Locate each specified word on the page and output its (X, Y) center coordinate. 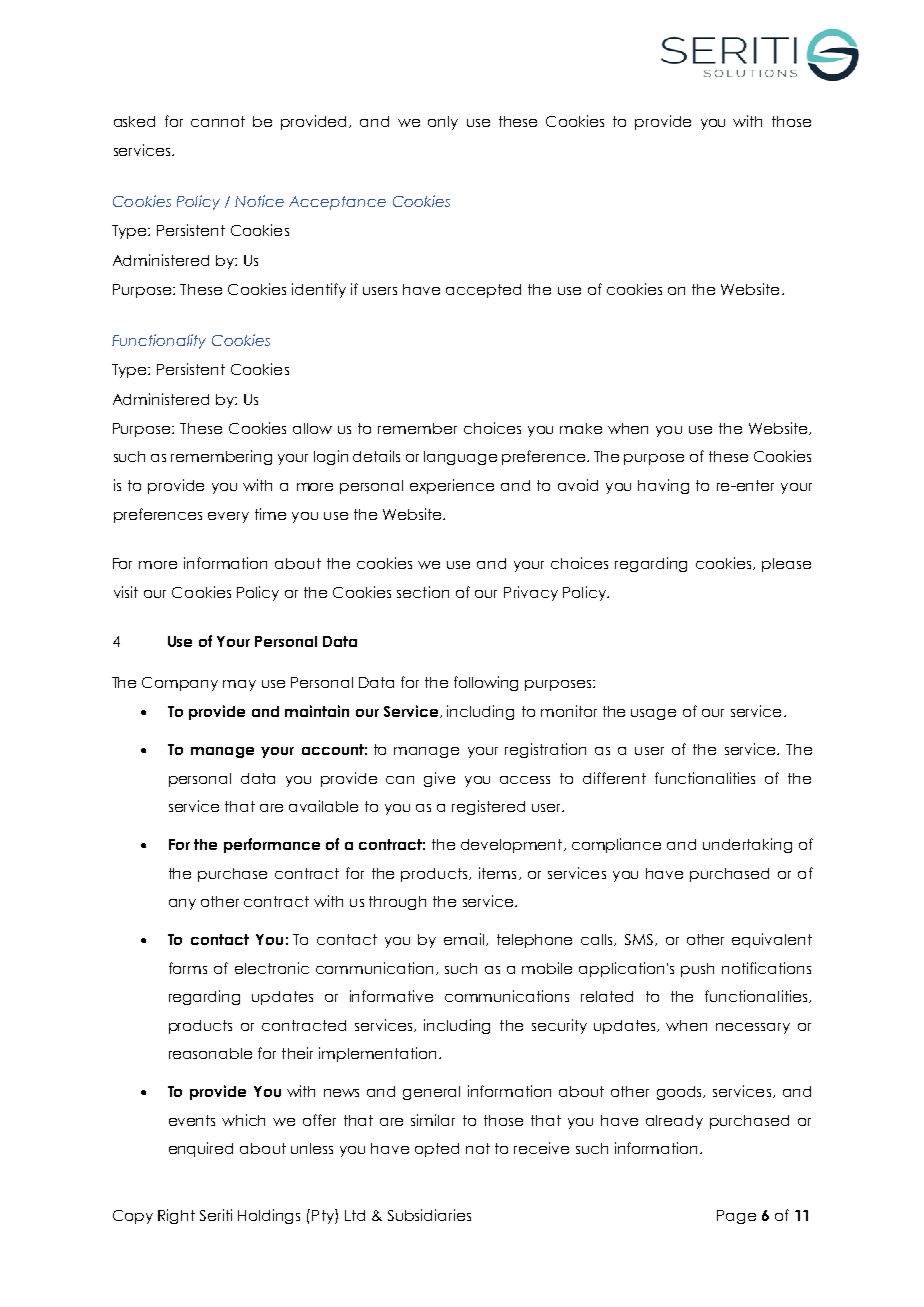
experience (452, 486)
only (443, 123)
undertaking (747, 845)
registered (488, 807)
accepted (483, 291)
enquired (201, 1149)
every (228, 517)
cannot (218, 121)
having (663, 486)
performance (272, 845)
